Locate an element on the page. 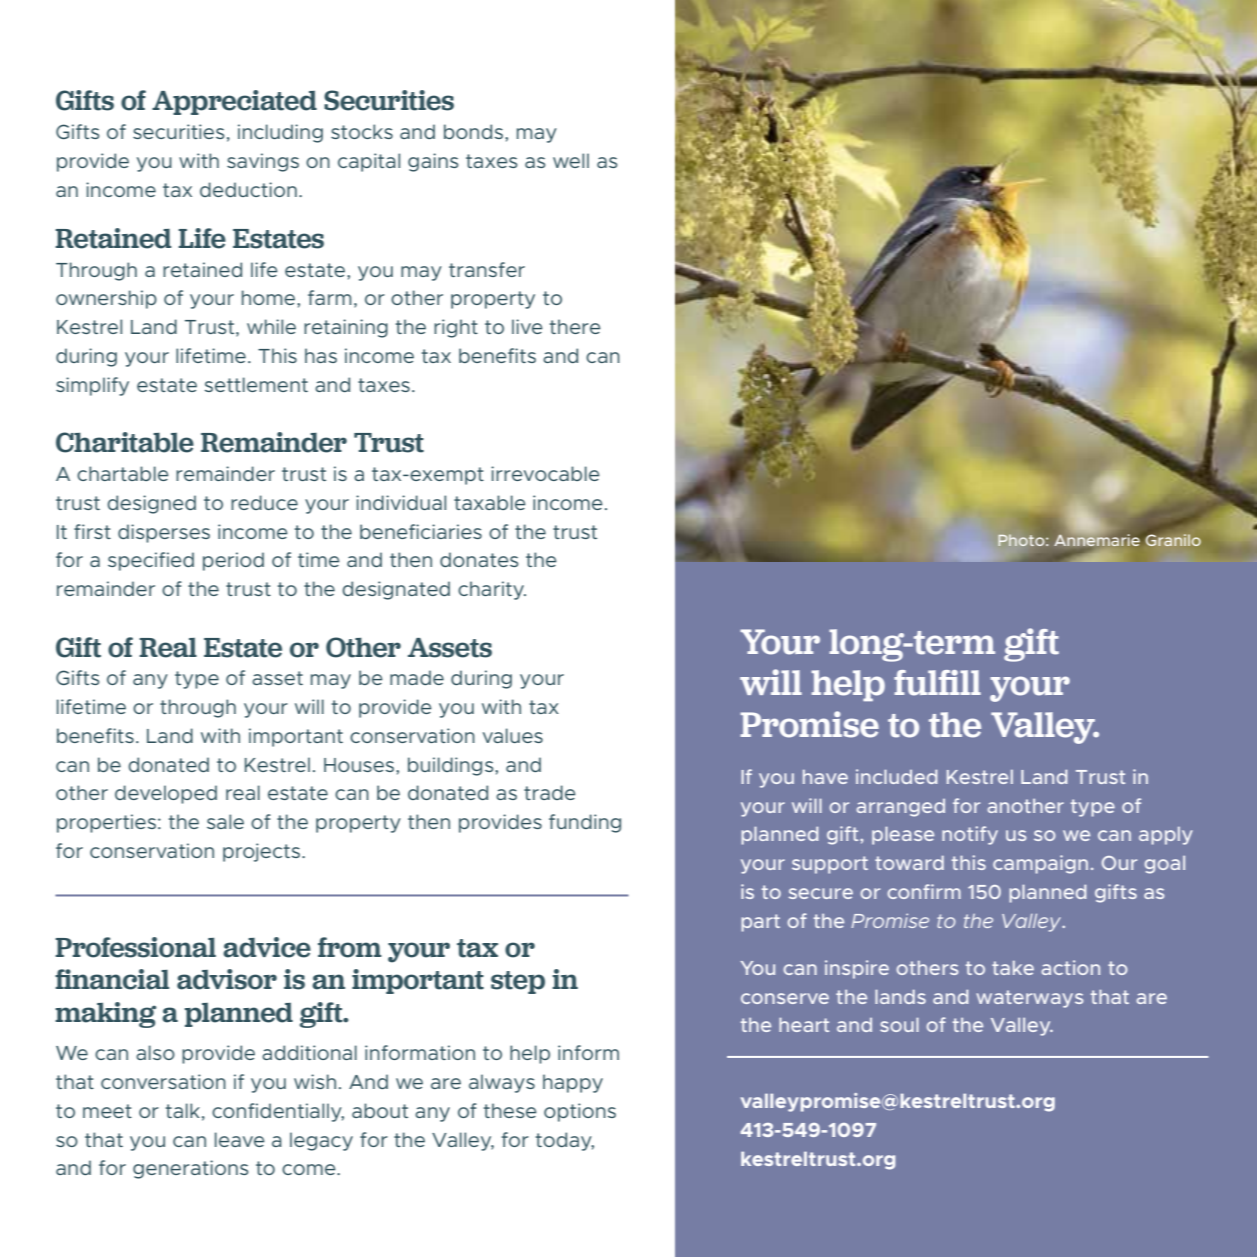 The image size is (1257, 1257). bonds is located at coordinates (475, 131).
